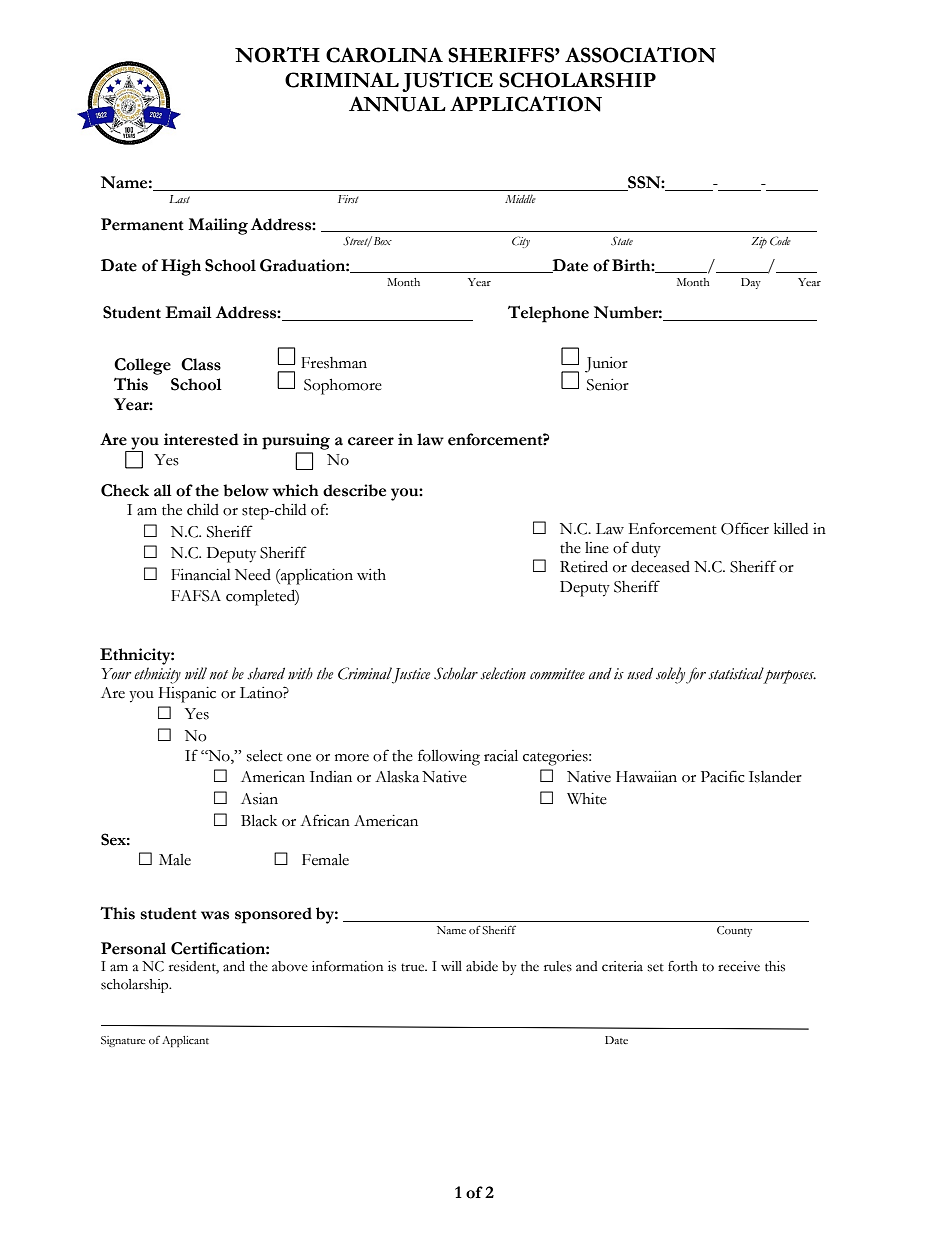  Describe the element at coordinates (185, 1041) in the image. I see `Applicant` at that location.
